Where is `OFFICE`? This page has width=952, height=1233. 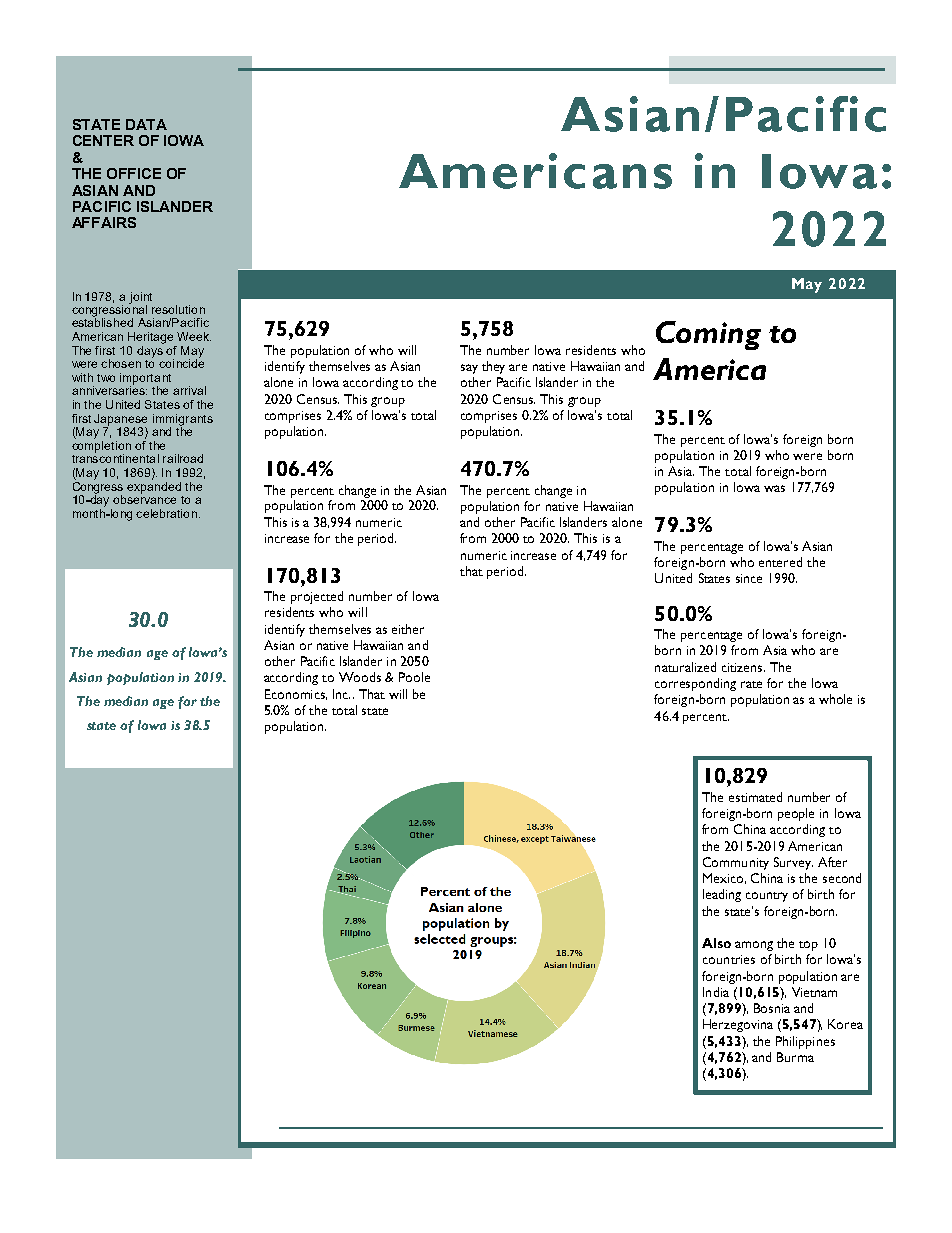 OFFICE is located at coordinates (134, 173).
